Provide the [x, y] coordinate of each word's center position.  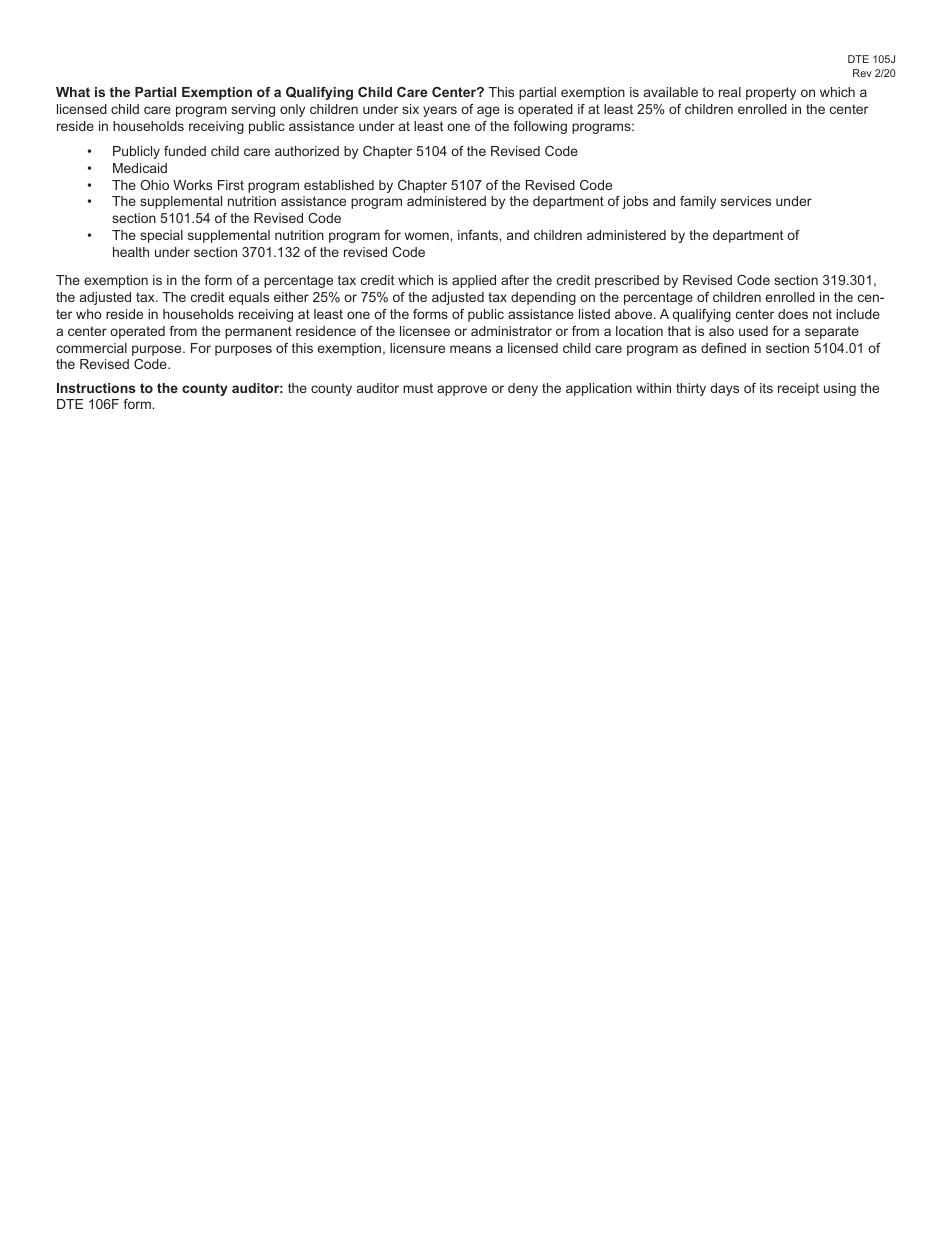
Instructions [96, 388]
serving [253, 110]
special [161, 236]
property [771, 93]
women [427, 236]
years [440, 111]
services [746, 201]
